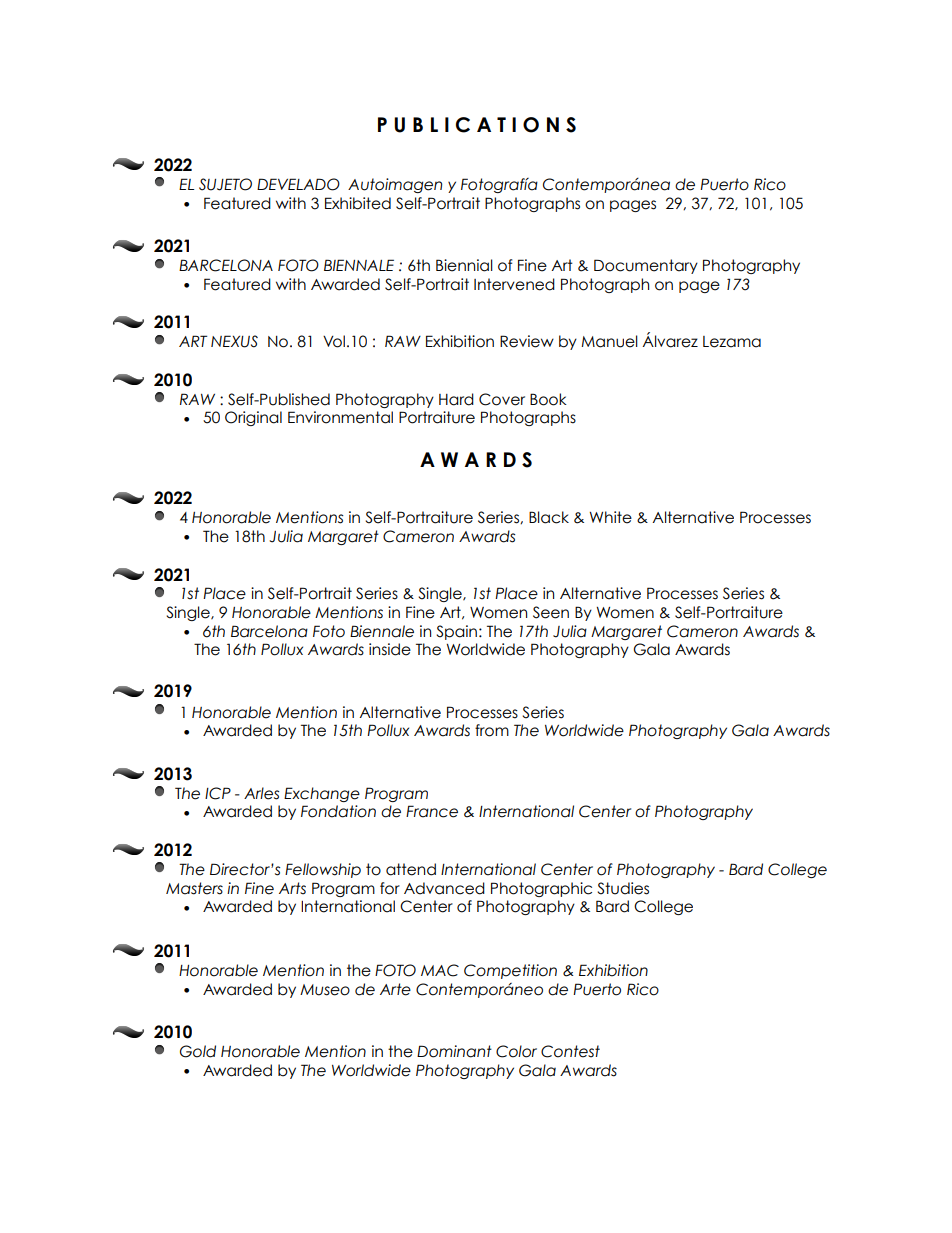 Image resolution: width=952 pixels, height=1233 pixels. What do you see at coordinates (432, 811) in the screenshot?
I see `France` at bounding box center [432, 811].
